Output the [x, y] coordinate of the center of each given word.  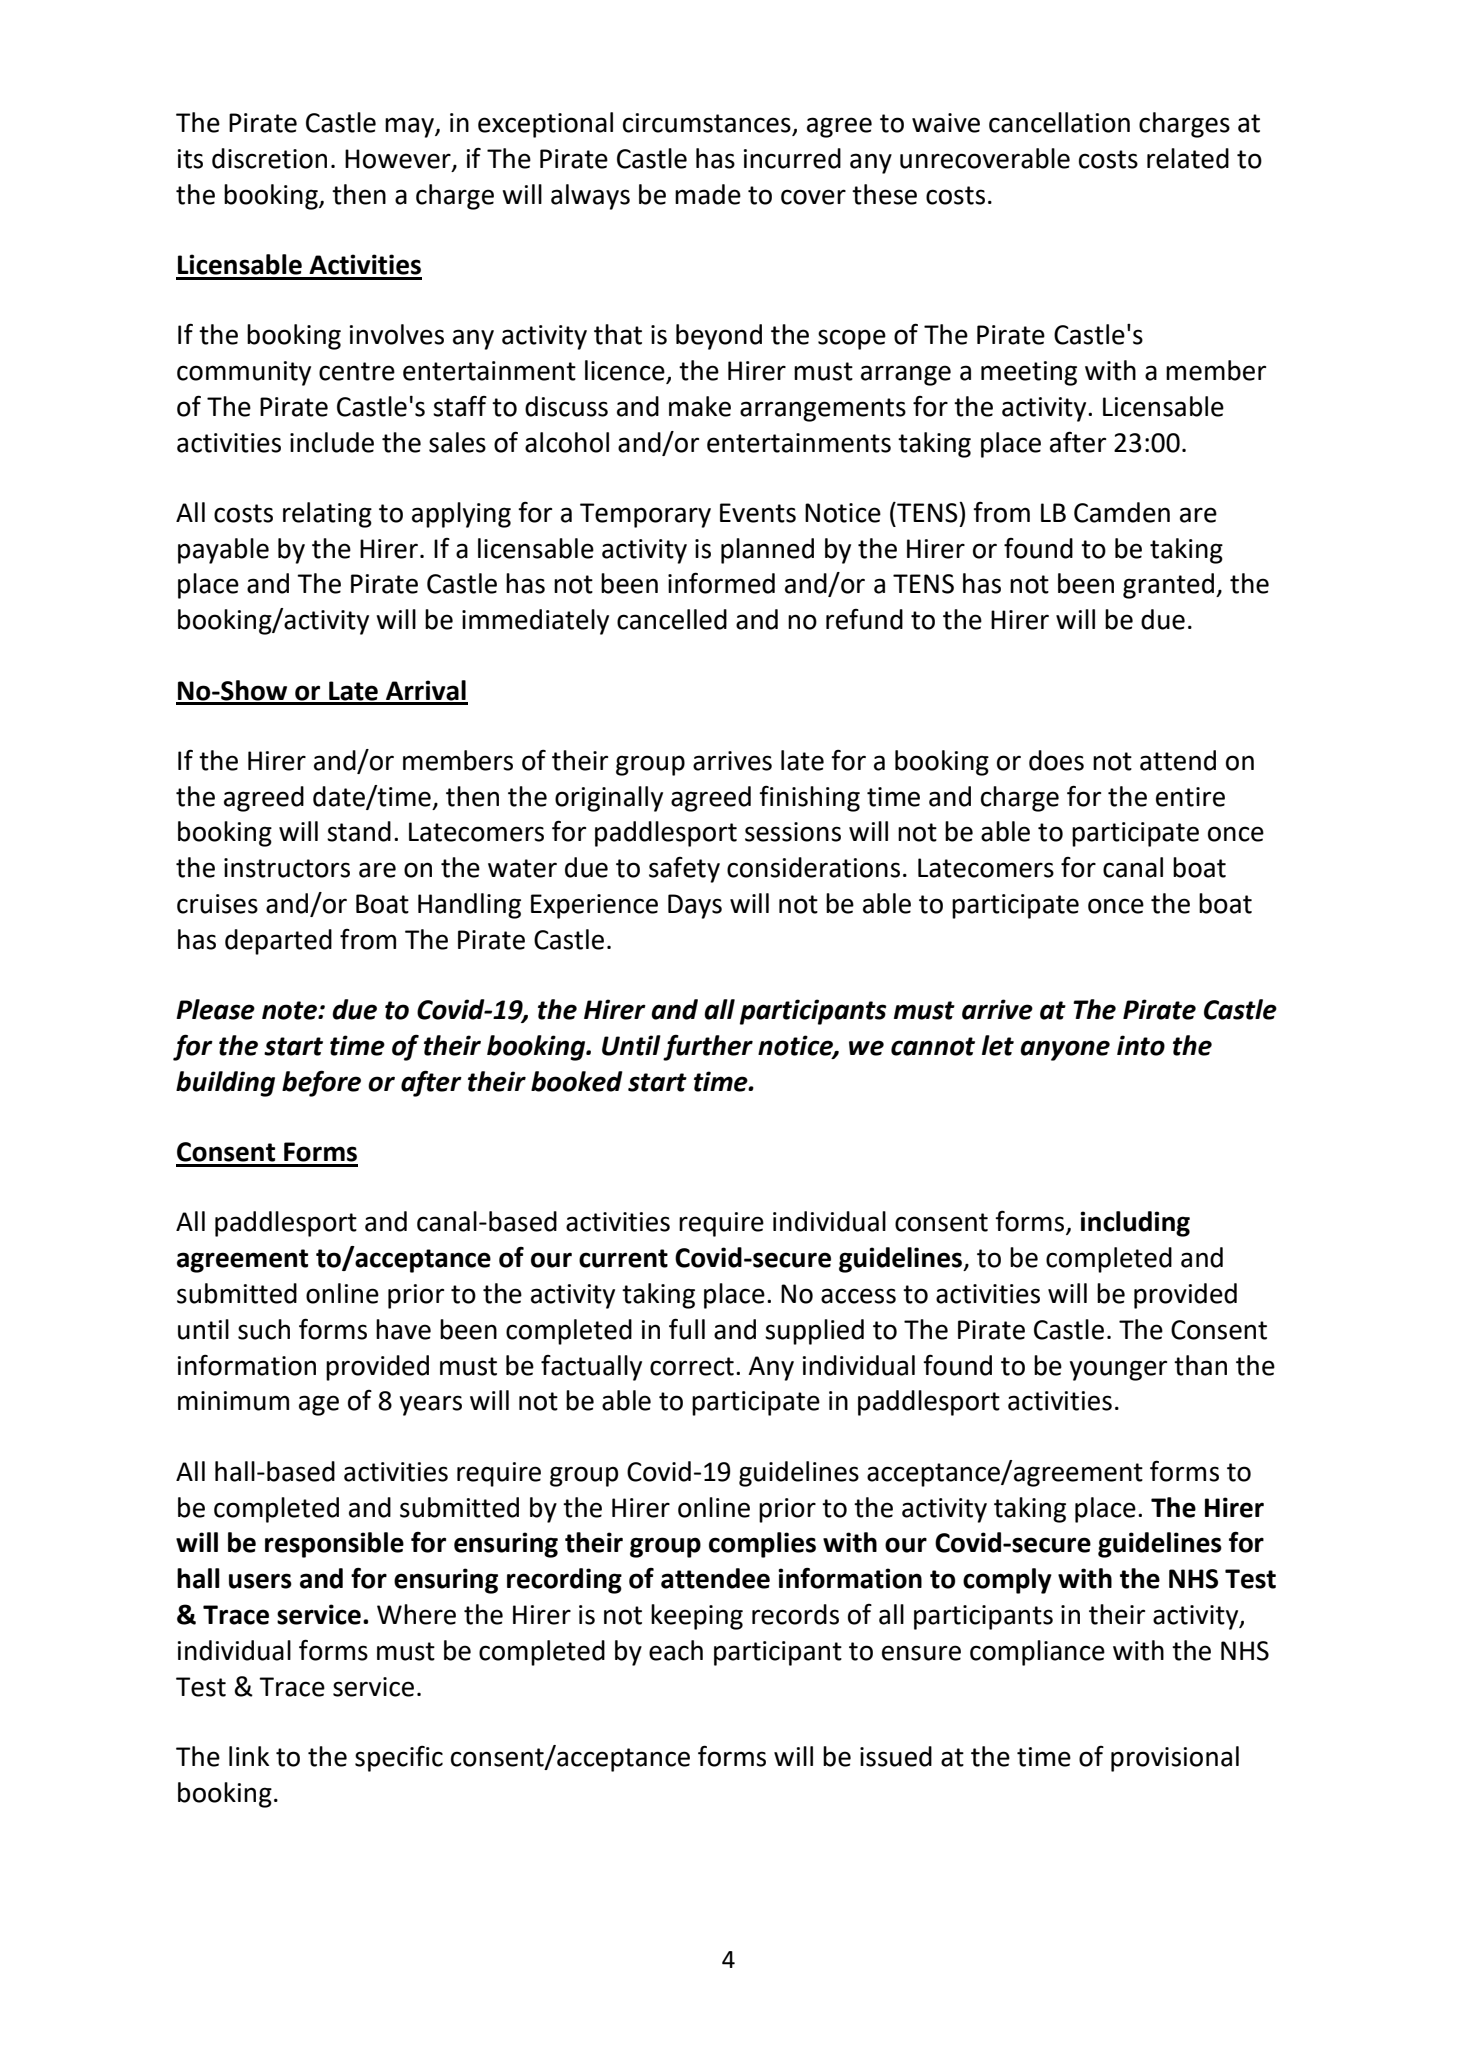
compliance [1037, 1653]
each [676, 1650]
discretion [269, 158]
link [249, 1756]
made [708, 194]
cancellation [1059, 122]
